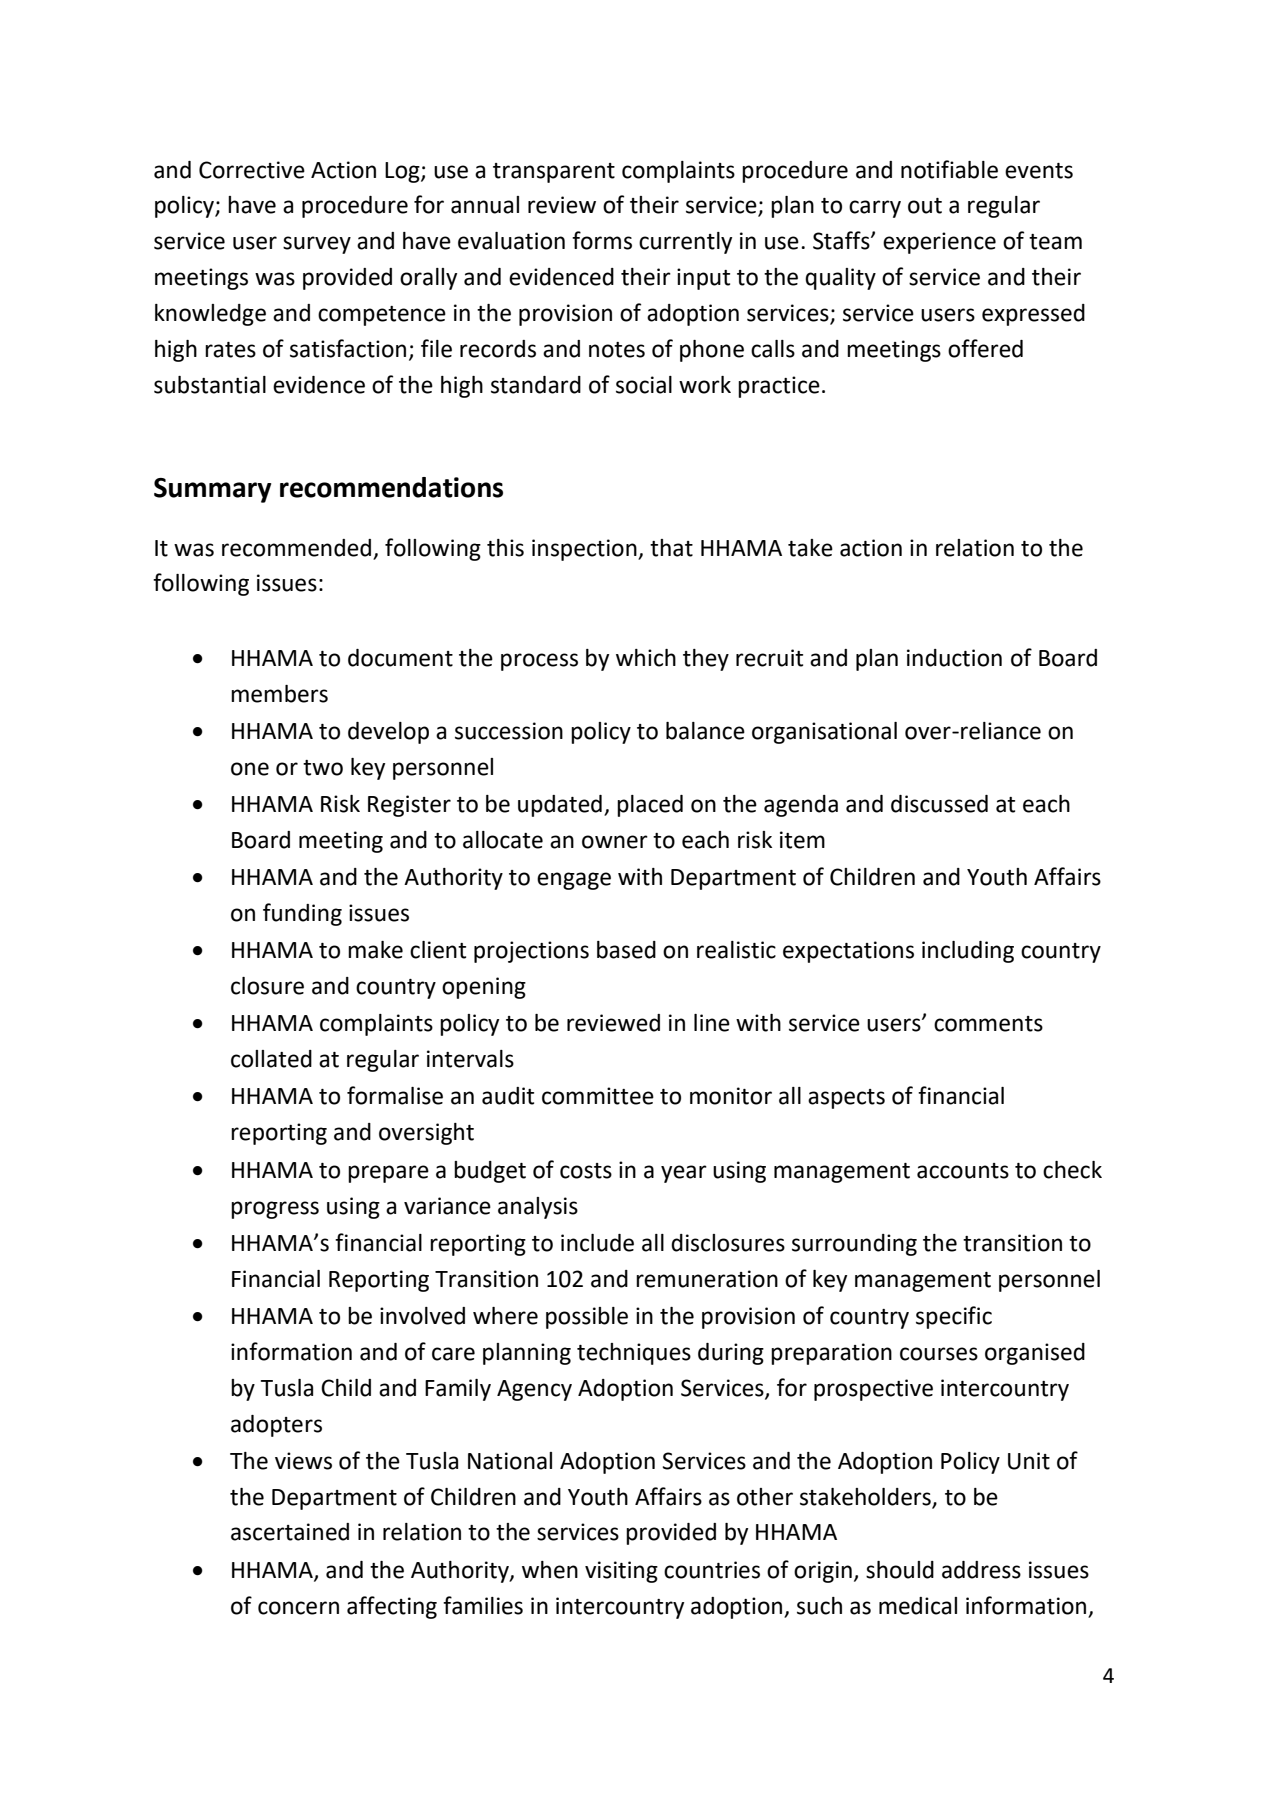  Describe the element at coordinates (939, 243) in the screenshot. I see `experience` at that location.
